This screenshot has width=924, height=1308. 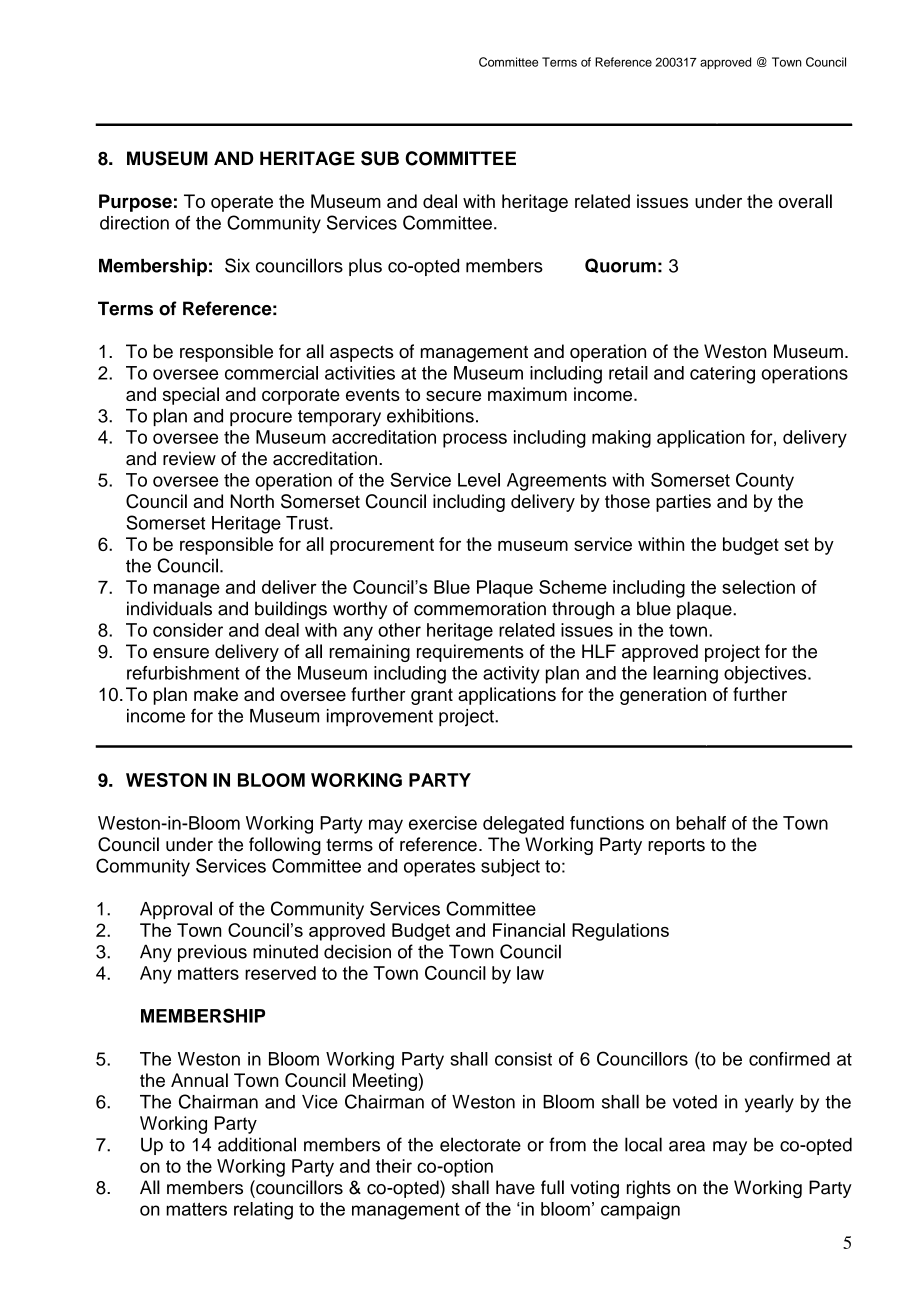 I want to click on Financial, so click(x=529, y=930).
